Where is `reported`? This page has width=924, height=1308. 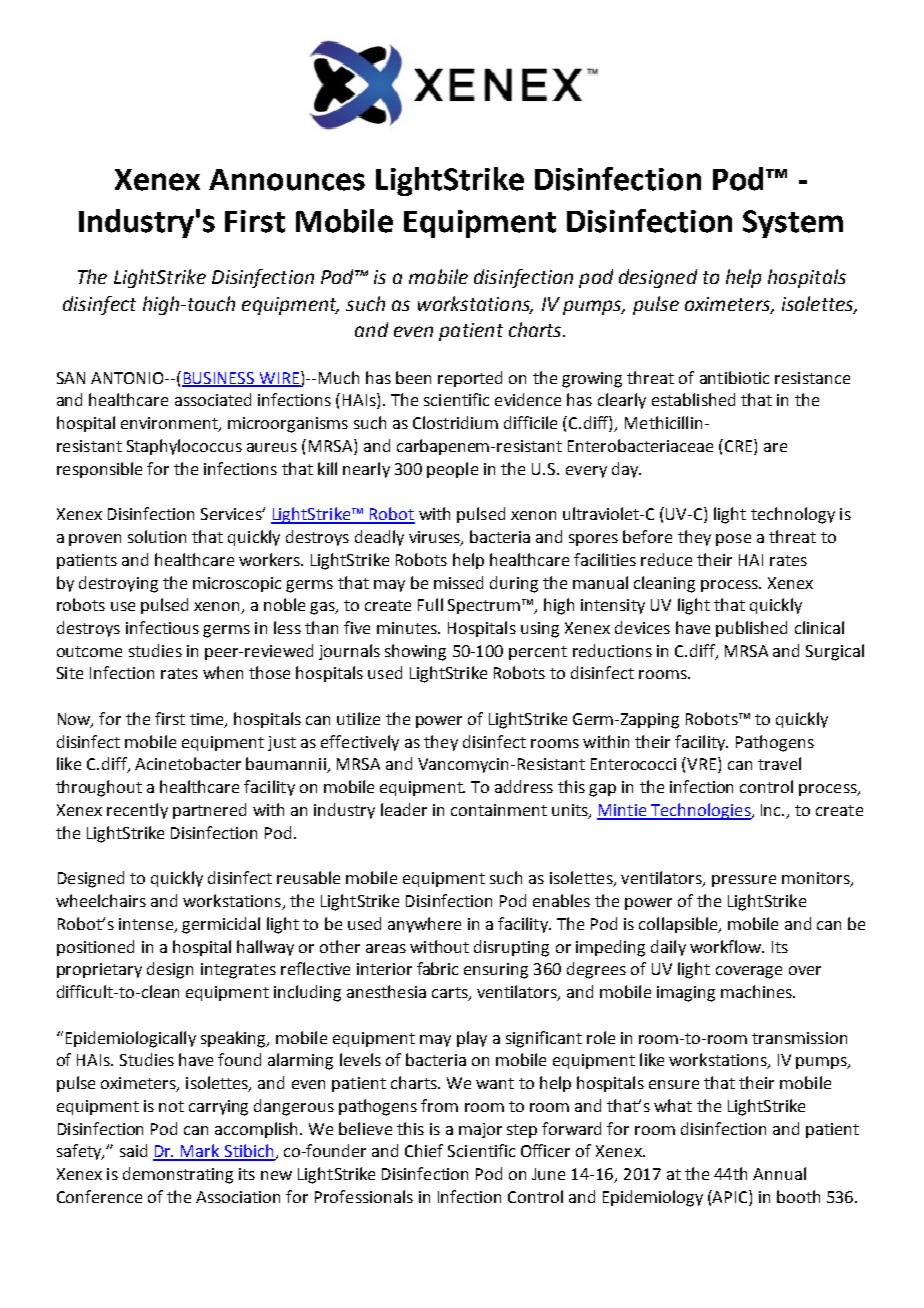 reported is located at coordinates (470, 379).
